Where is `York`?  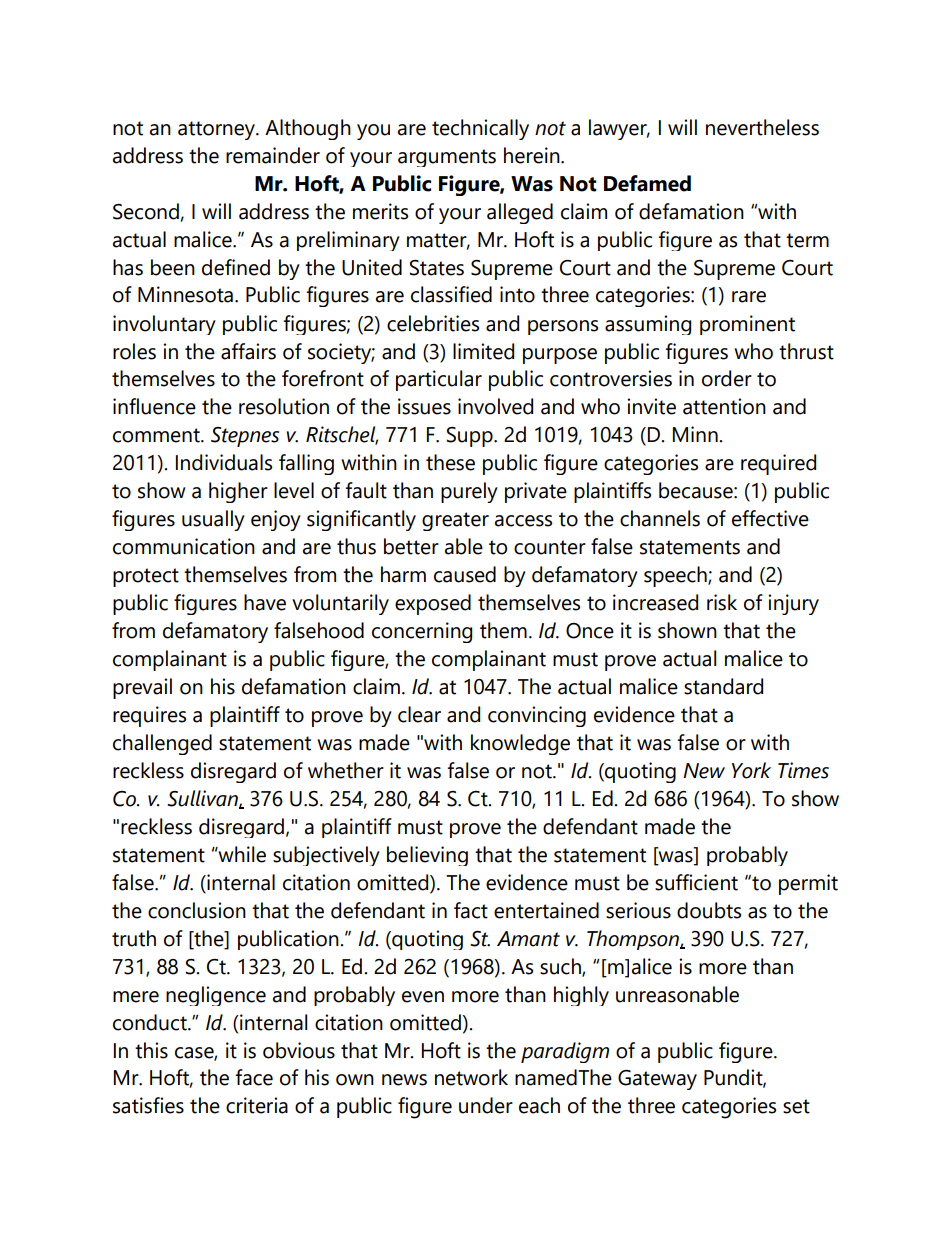 York is located at coordinates (751, 770).
